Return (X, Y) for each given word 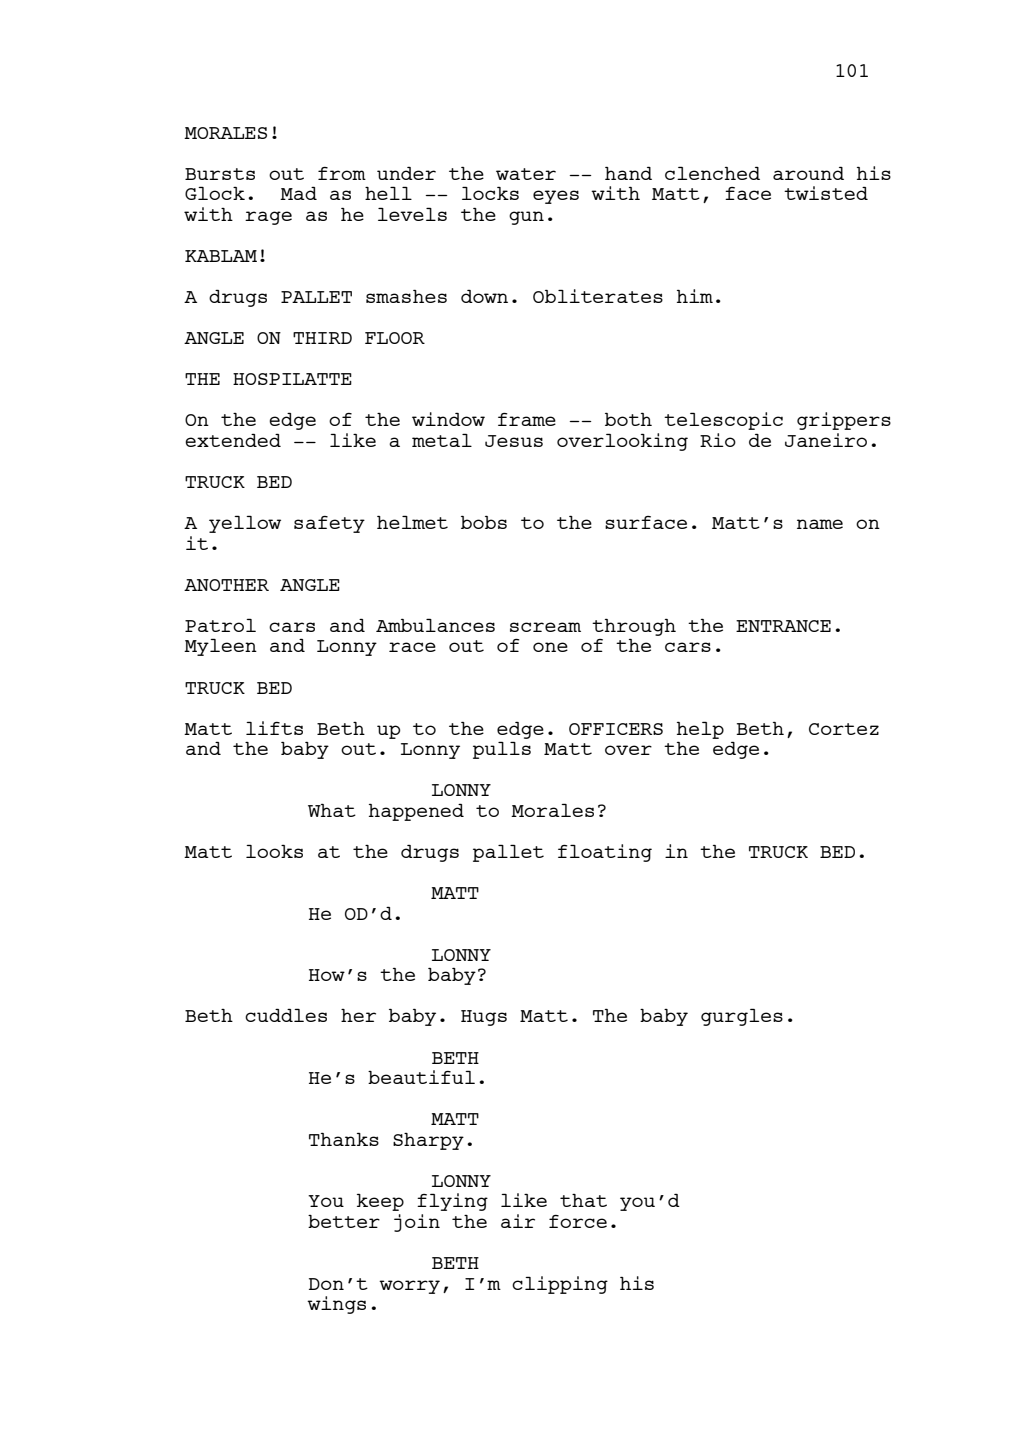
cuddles (286, 1015)
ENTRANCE (783, 626)
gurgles (742, 1017)
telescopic (723, 421)
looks (274, 851)
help (700, 730)
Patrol (220, 625)
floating (605, 853)
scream (545, 627)
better (344, 1221)
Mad (298, 193)
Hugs (484, 1018)
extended (233, 440)
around (808, 173)
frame (527, 419)
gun (526, 218)
